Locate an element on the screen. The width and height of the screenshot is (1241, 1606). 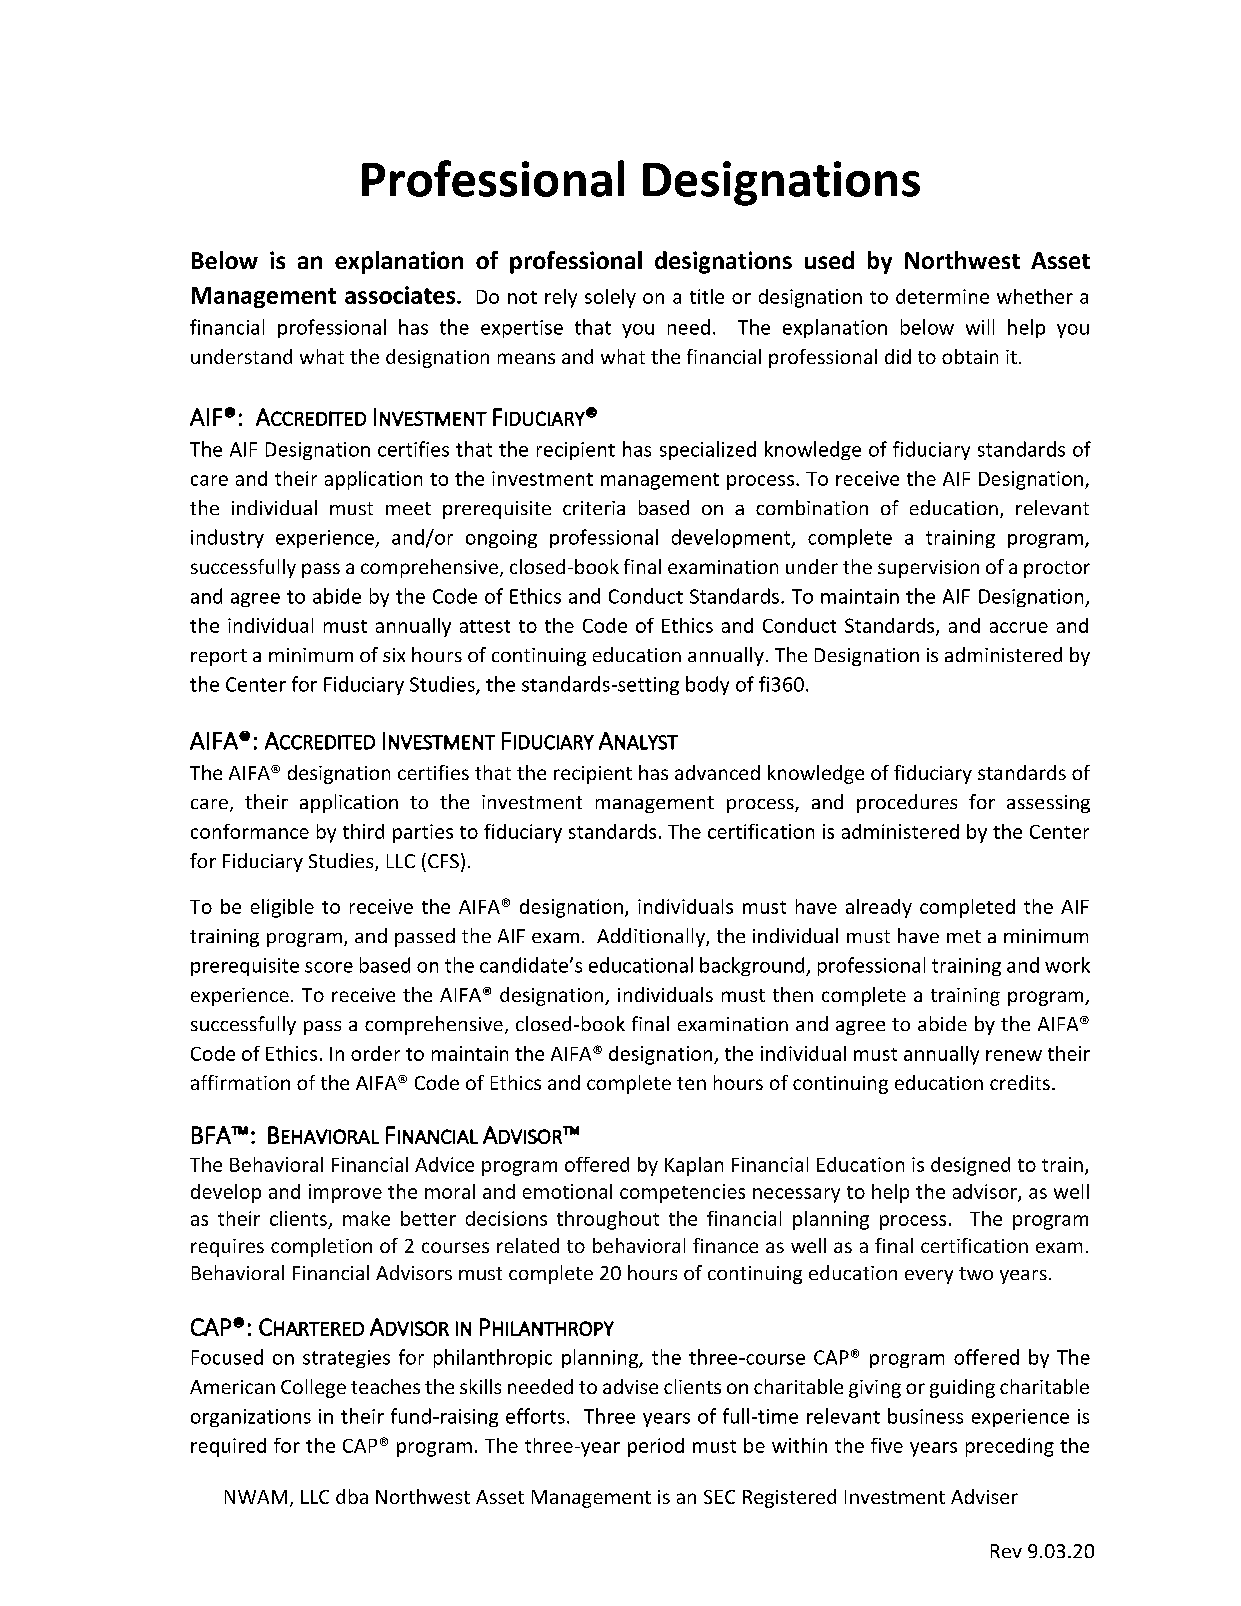
eligible is located at coordinates (282, 908).
